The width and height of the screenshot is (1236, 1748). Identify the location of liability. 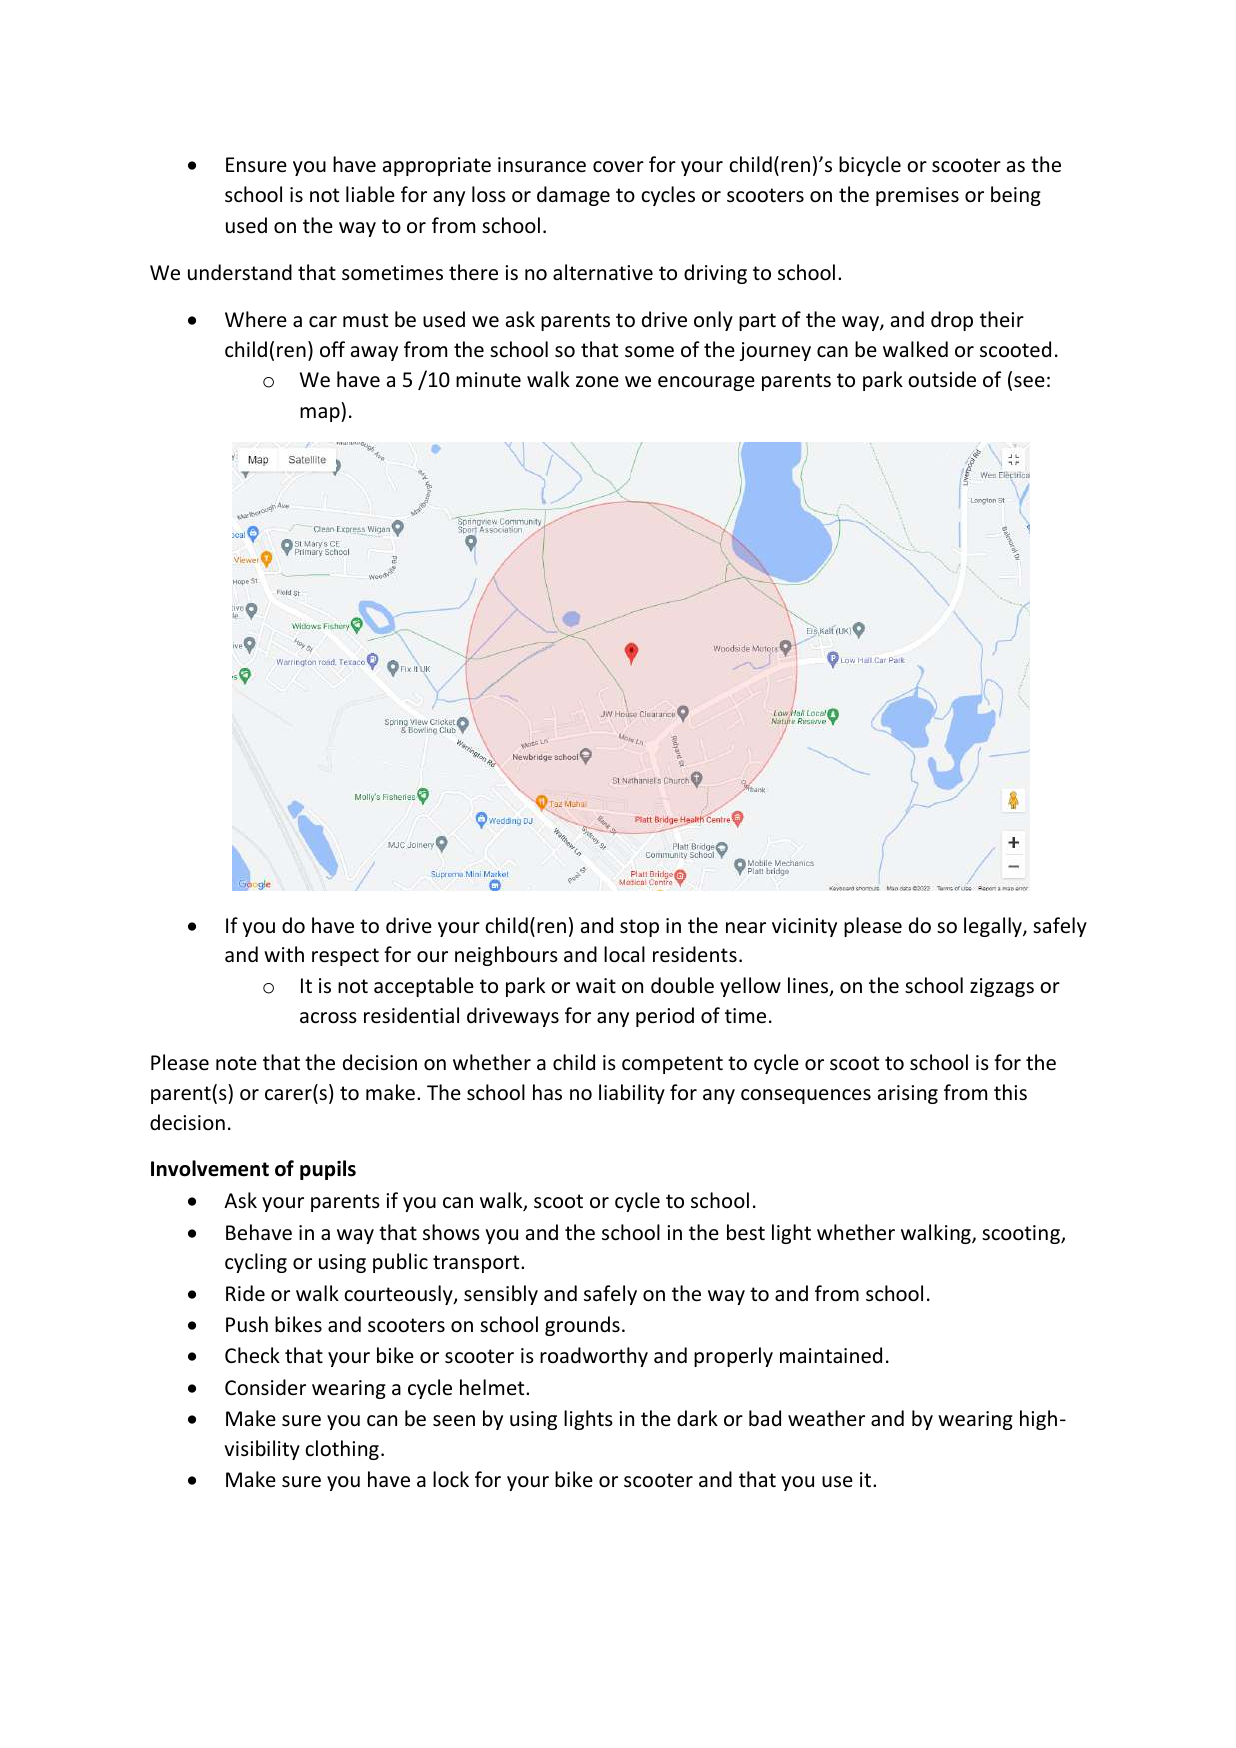
(632, 1094).
